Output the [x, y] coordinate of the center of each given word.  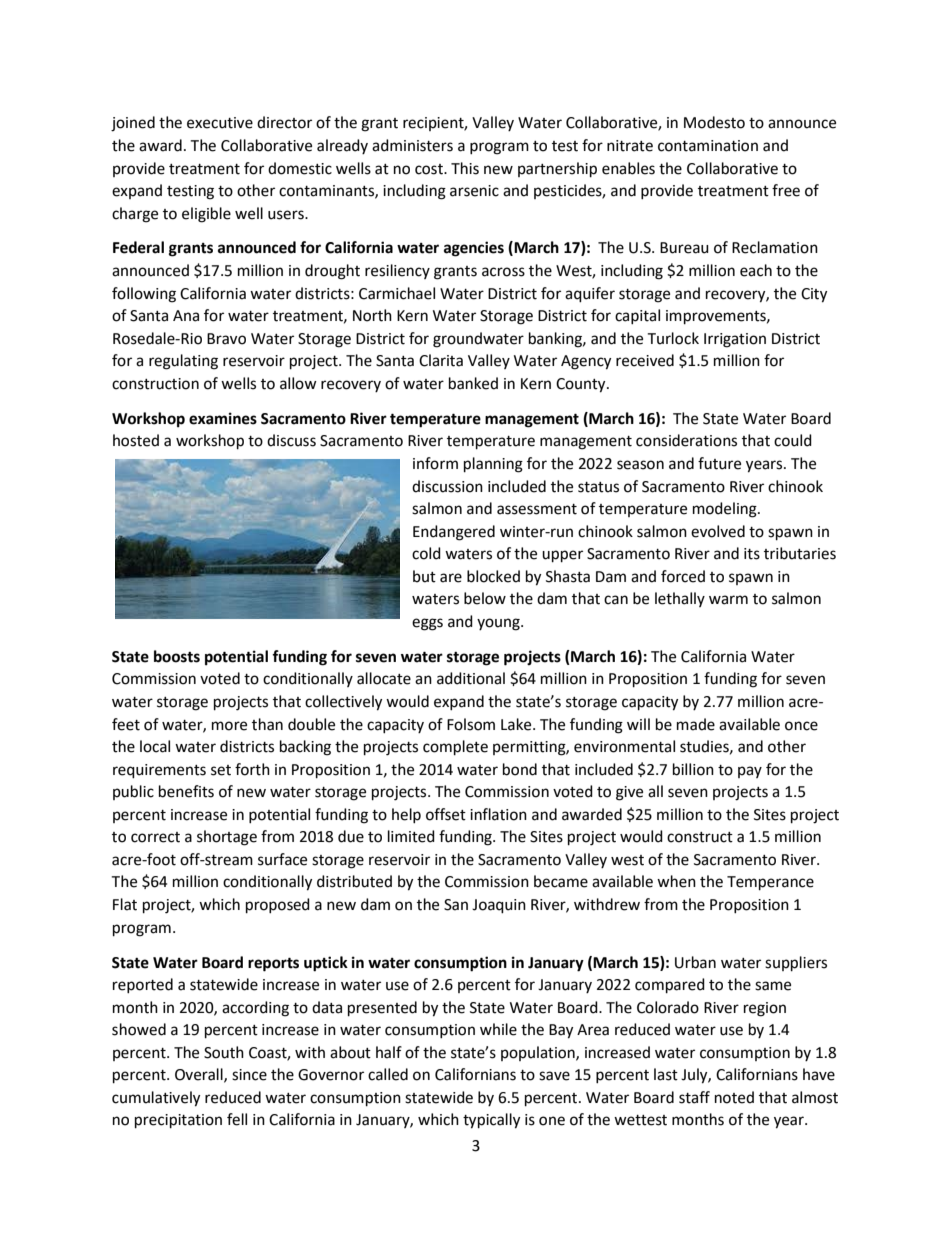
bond [520, 769]
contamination [708, 146]
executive [220, 123]
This [465, 168]
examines [223, 418]
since [249, 1075]
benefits [186, 791]
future [719, 463]
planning [493, 465]
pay [750, 772]
